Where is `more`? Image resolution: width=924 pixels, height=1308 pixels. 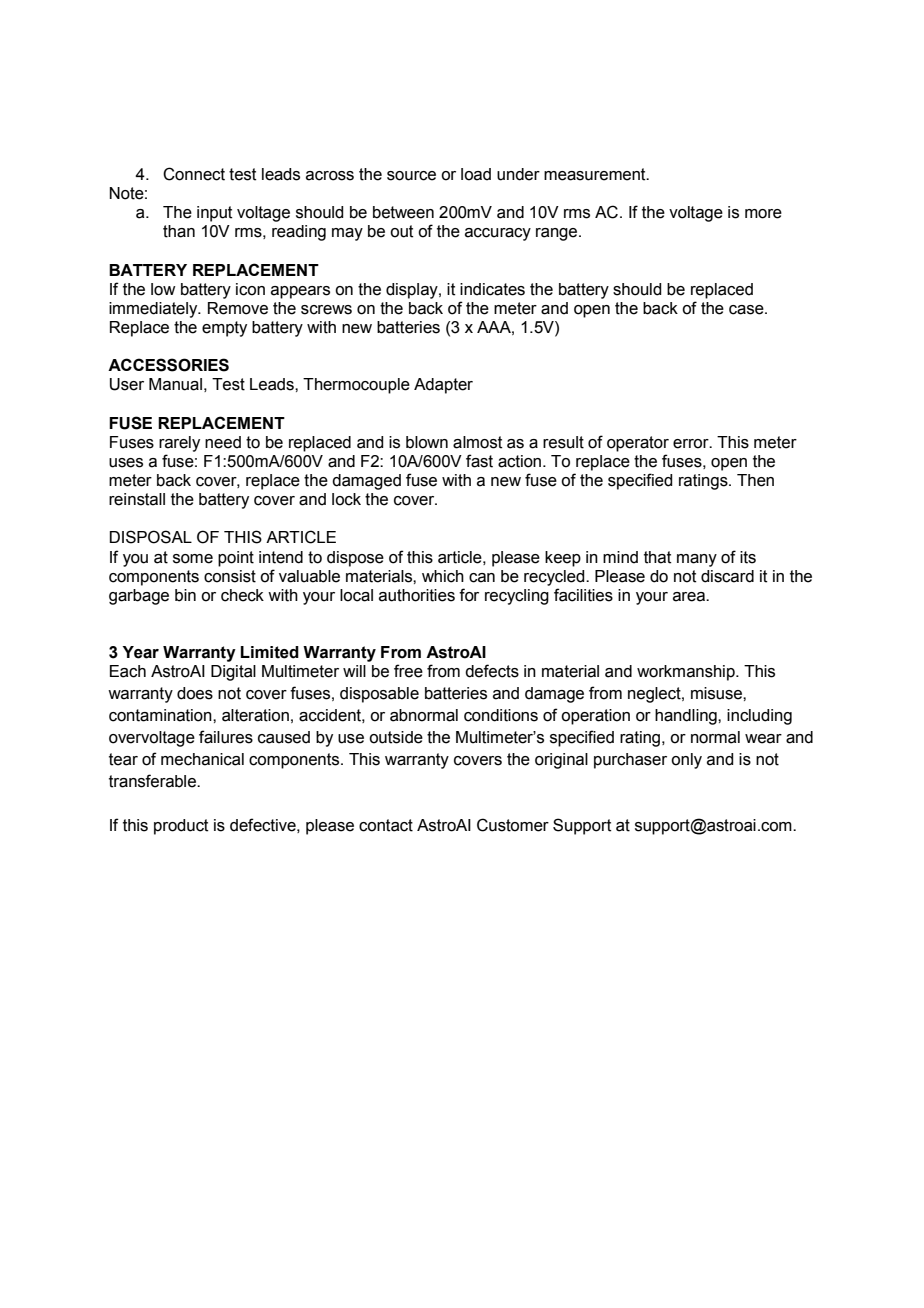 more is located at coordinates (763, 214).
